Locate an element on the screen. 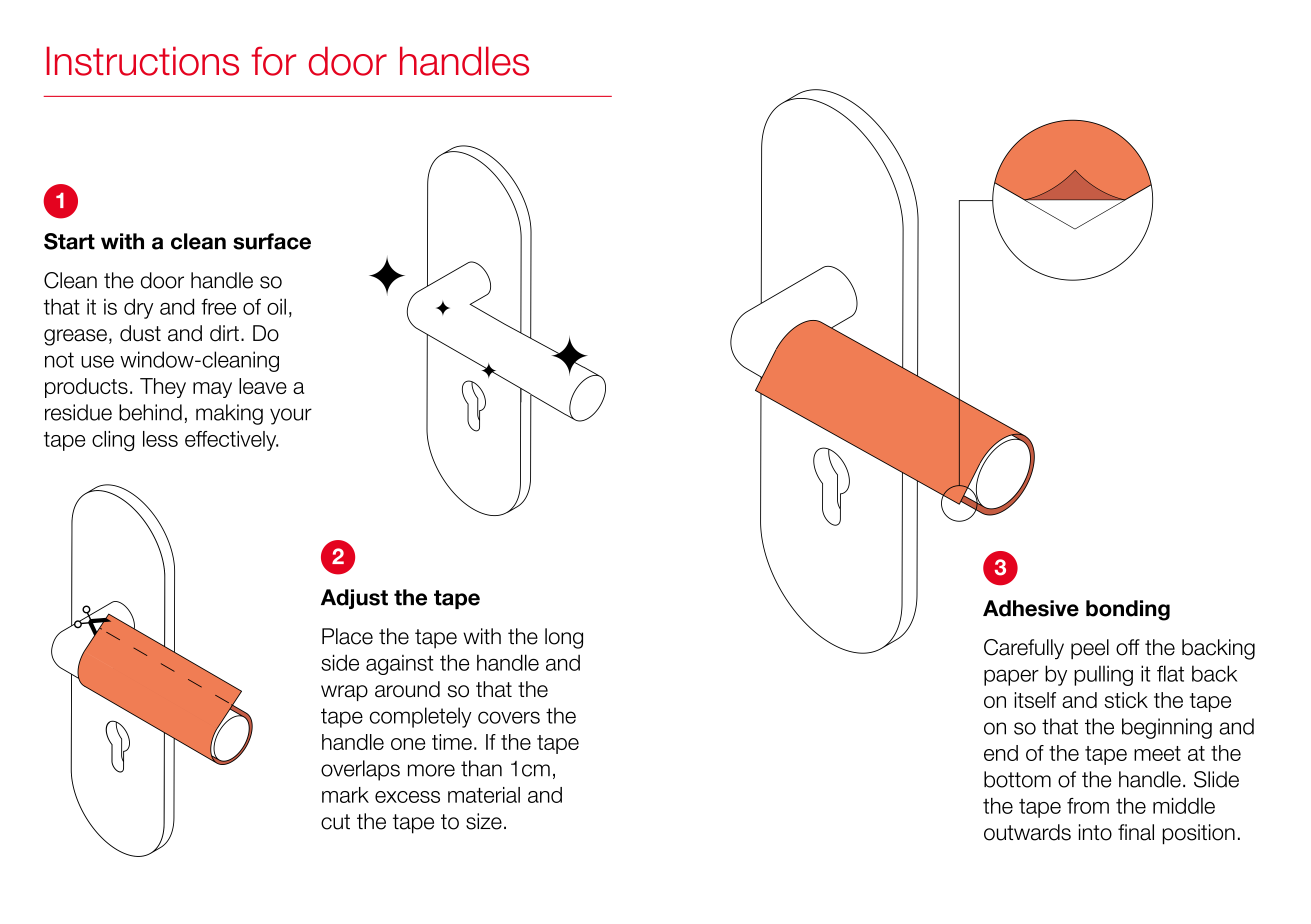  size is located at coordinates (484, 821).
